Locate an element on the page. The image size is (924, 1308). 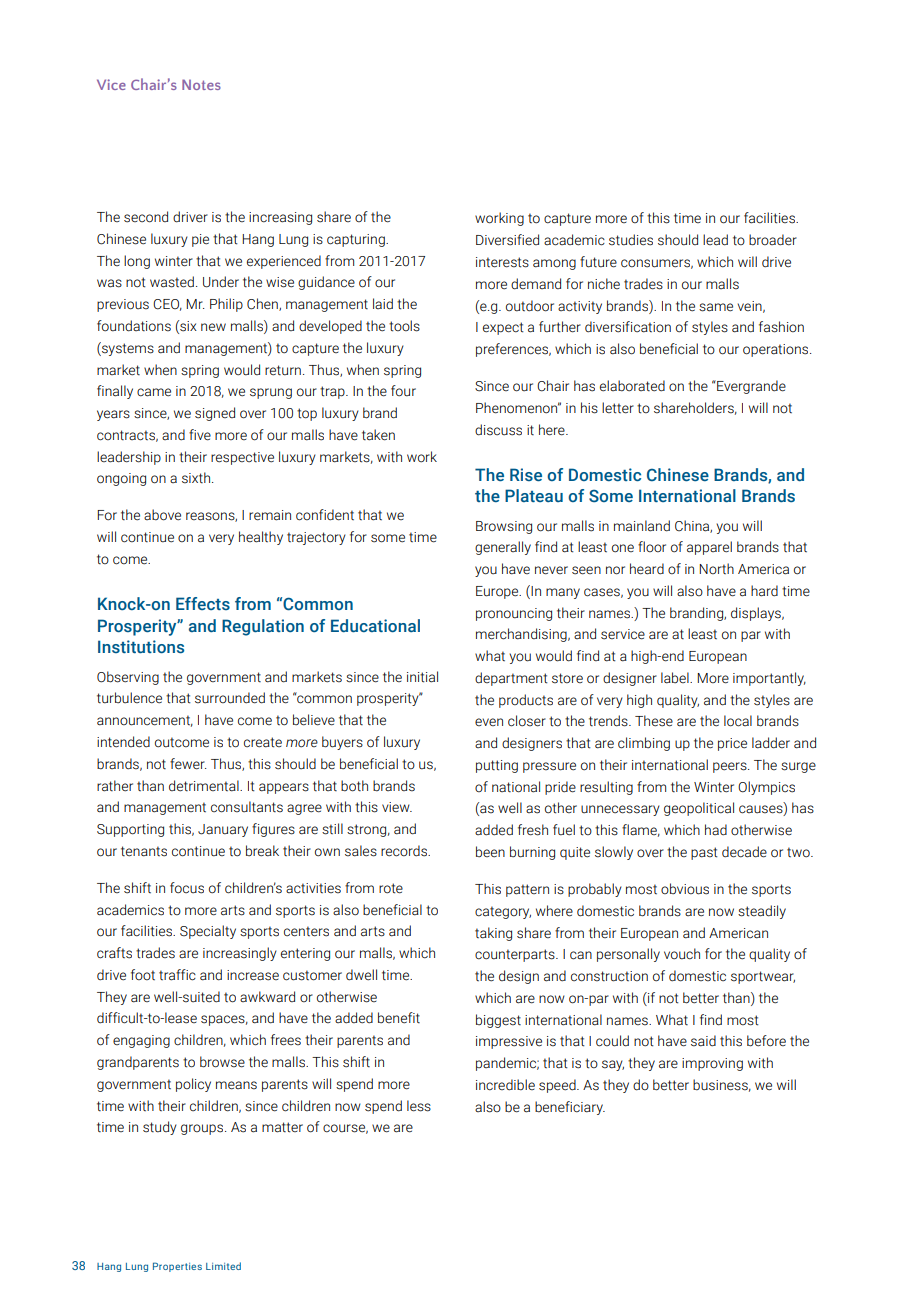
less is located at coordinates (419, 1106).
